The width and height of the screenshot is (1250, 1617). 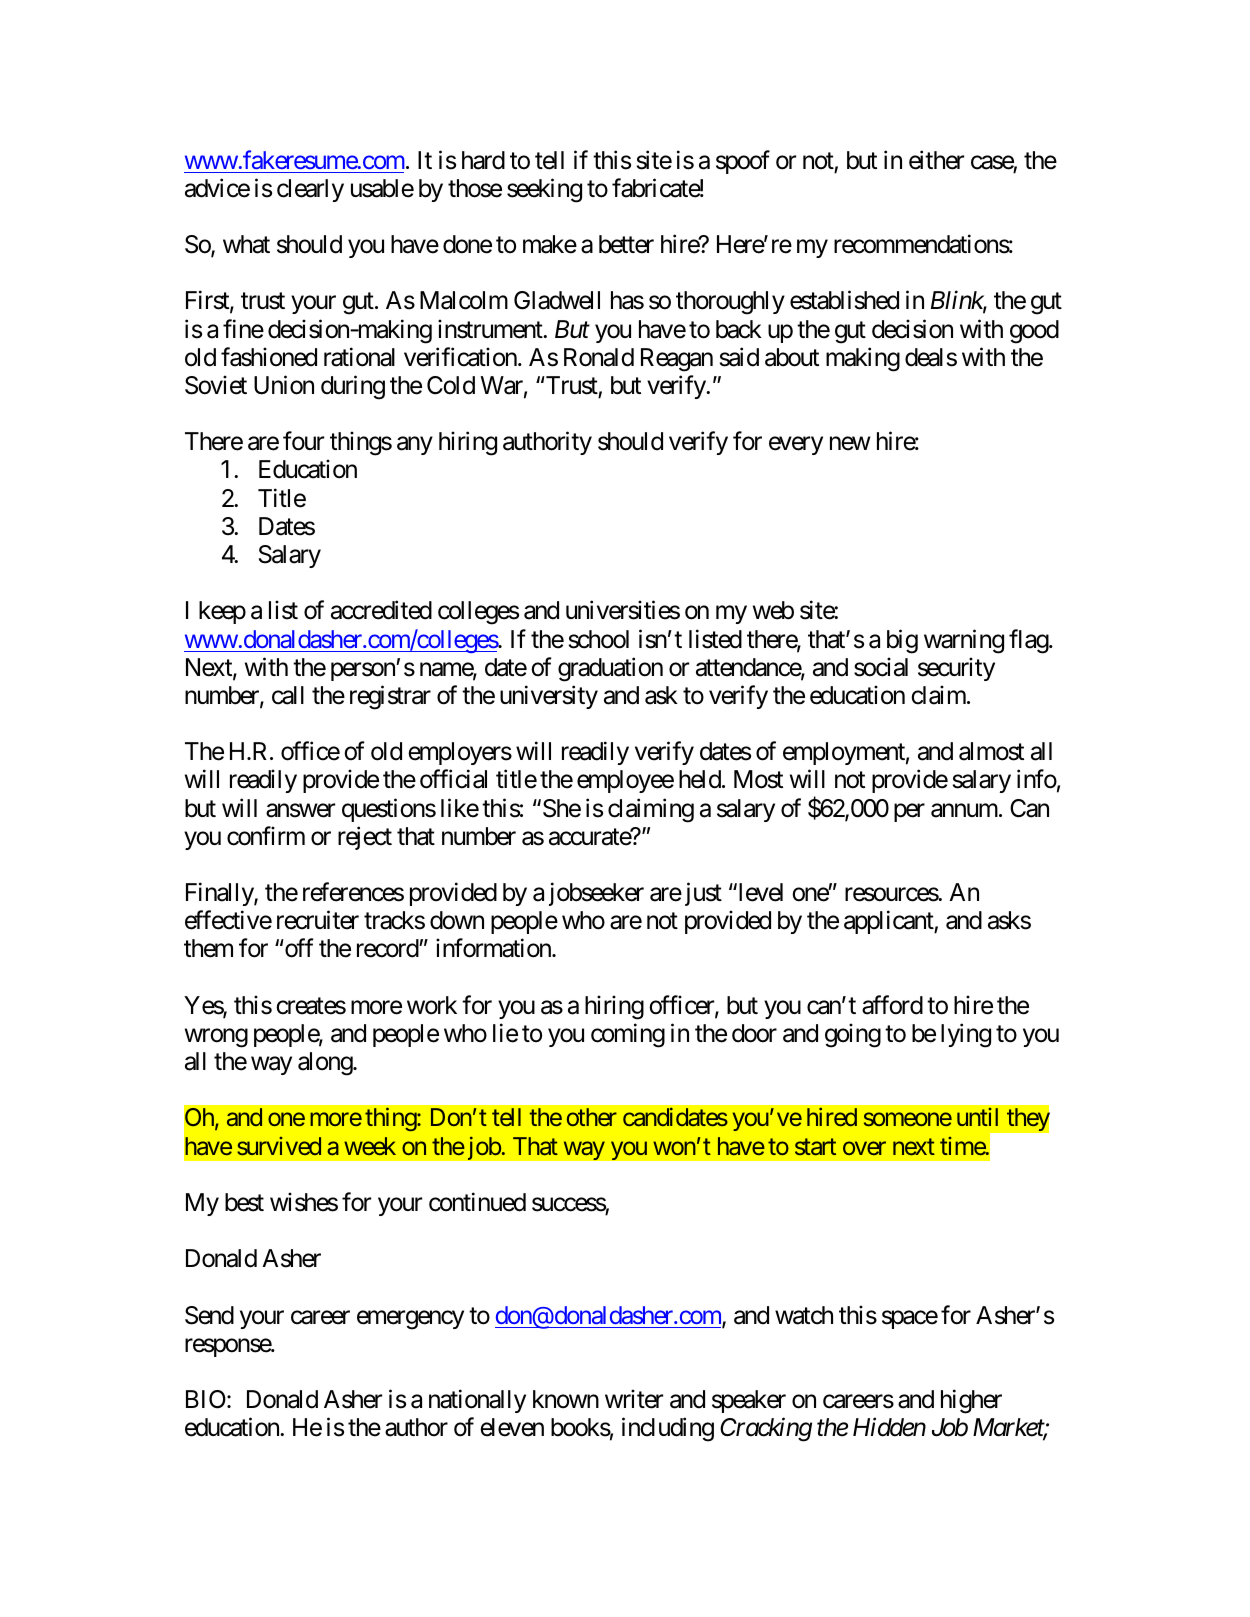 I want to click on four, so click(x=303, y=441).
